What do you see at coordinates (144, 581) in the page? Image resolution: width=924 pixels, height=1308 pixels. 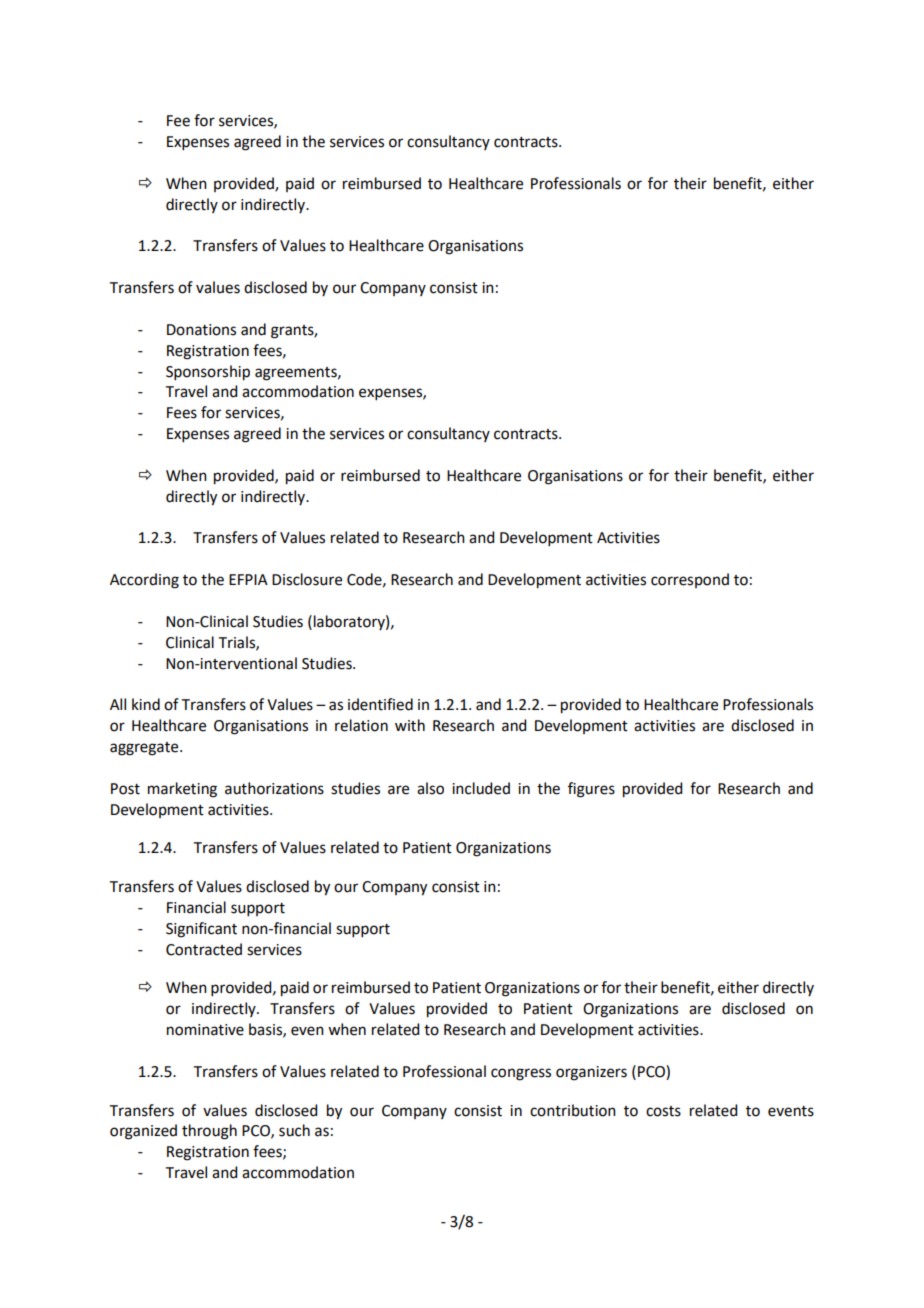 I see `According` at bounding box center [144, 581].
